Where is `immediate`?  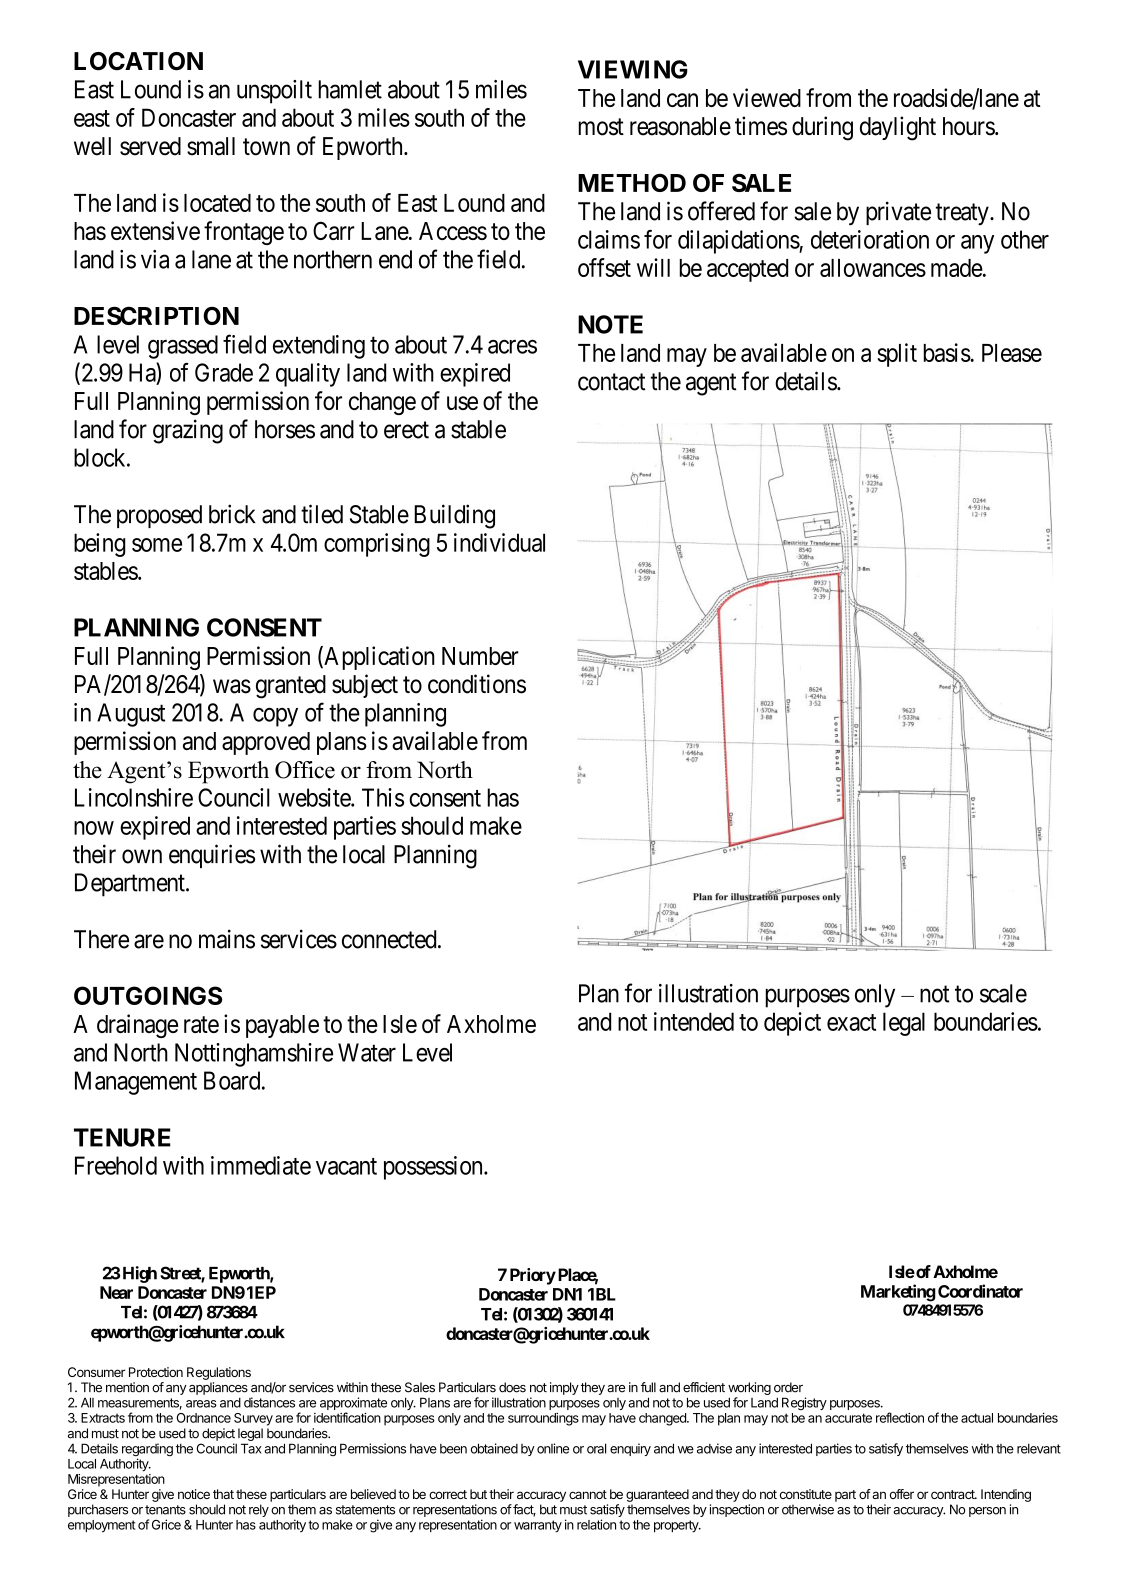 immediate is located at coordinates (261, 1165).
